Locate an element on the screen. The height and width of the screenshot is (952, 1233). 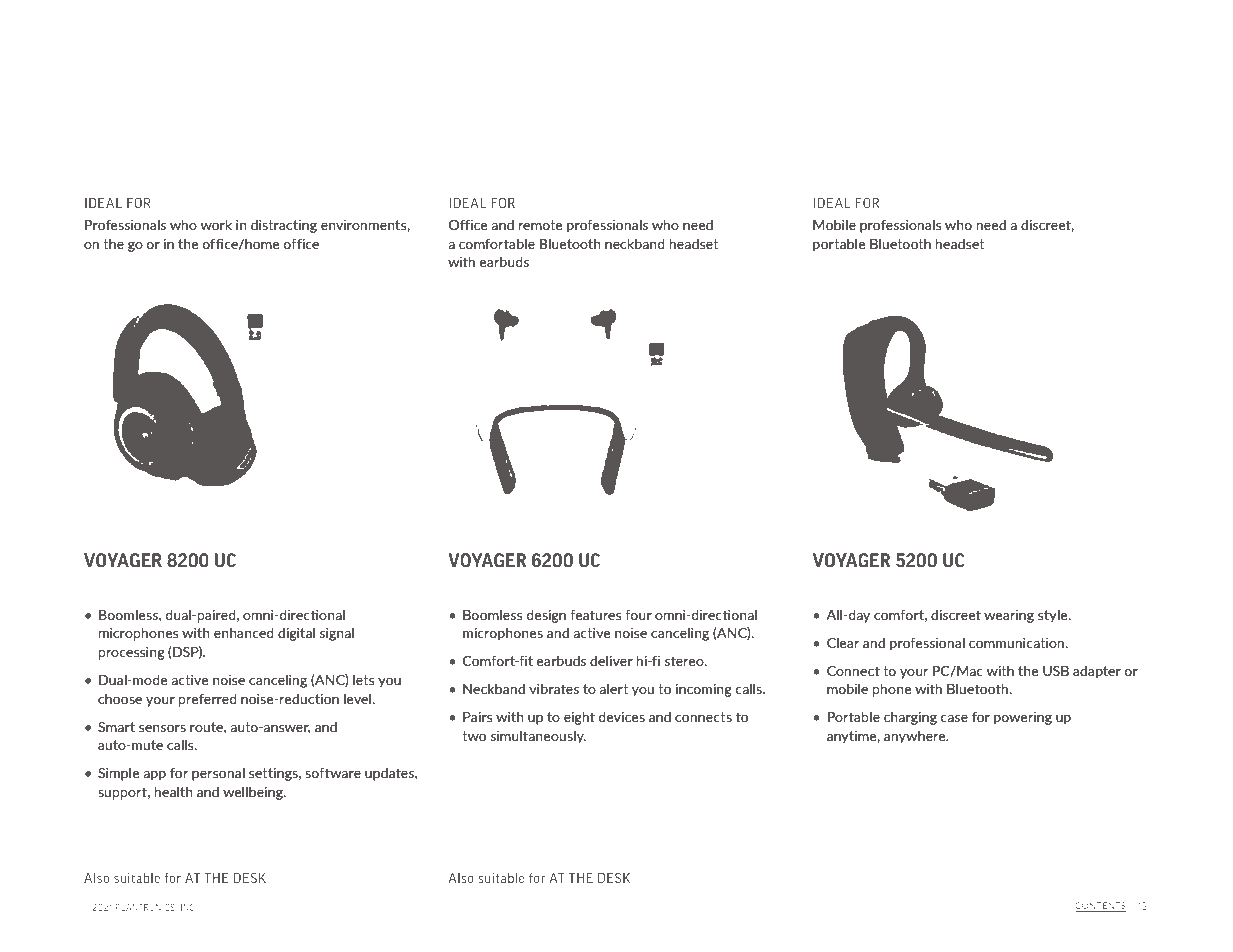
wellbeing is located at coordinates (254, 793).
